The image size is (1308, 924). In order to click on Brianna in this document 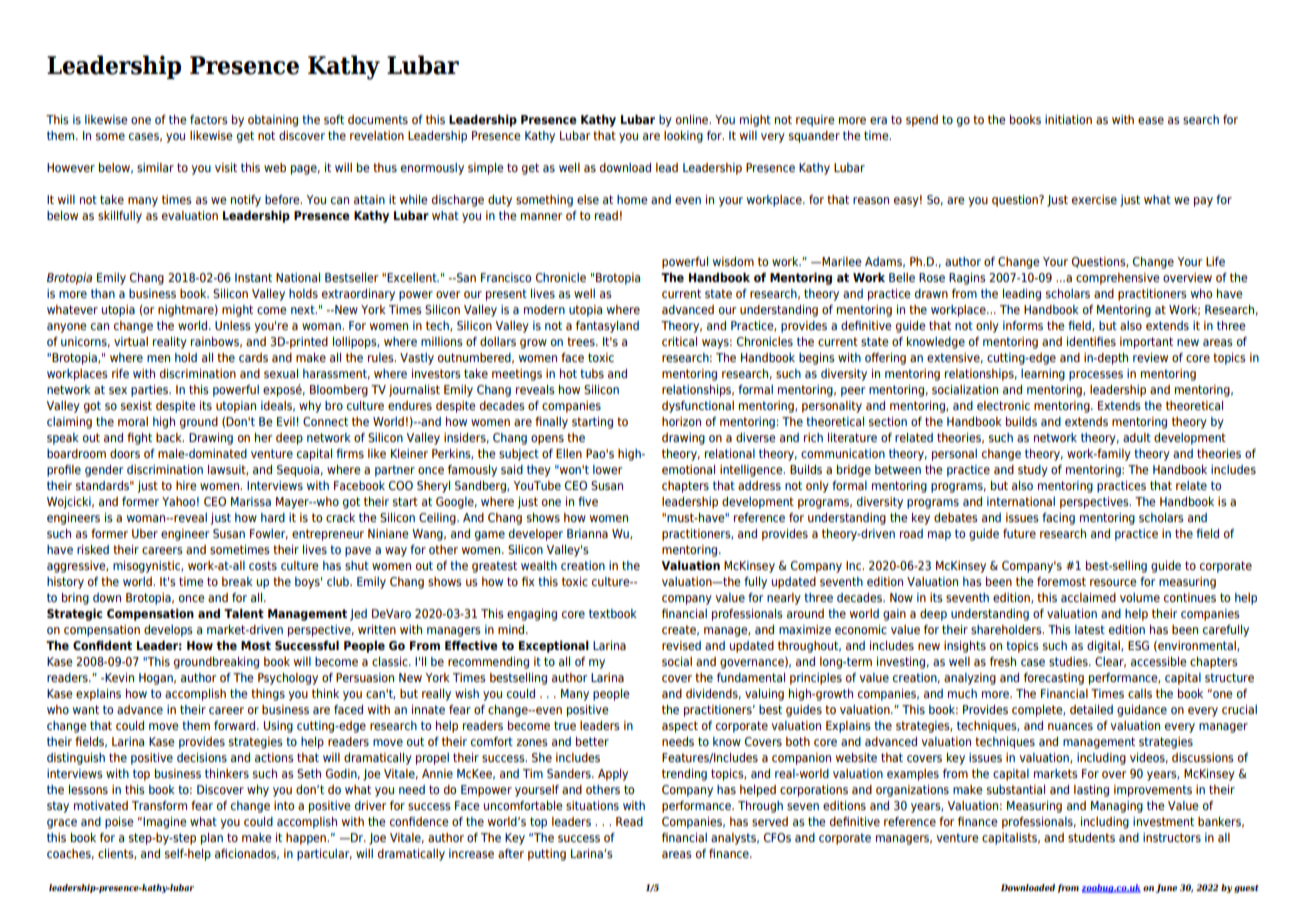, I will do `click(587, 533)`.
